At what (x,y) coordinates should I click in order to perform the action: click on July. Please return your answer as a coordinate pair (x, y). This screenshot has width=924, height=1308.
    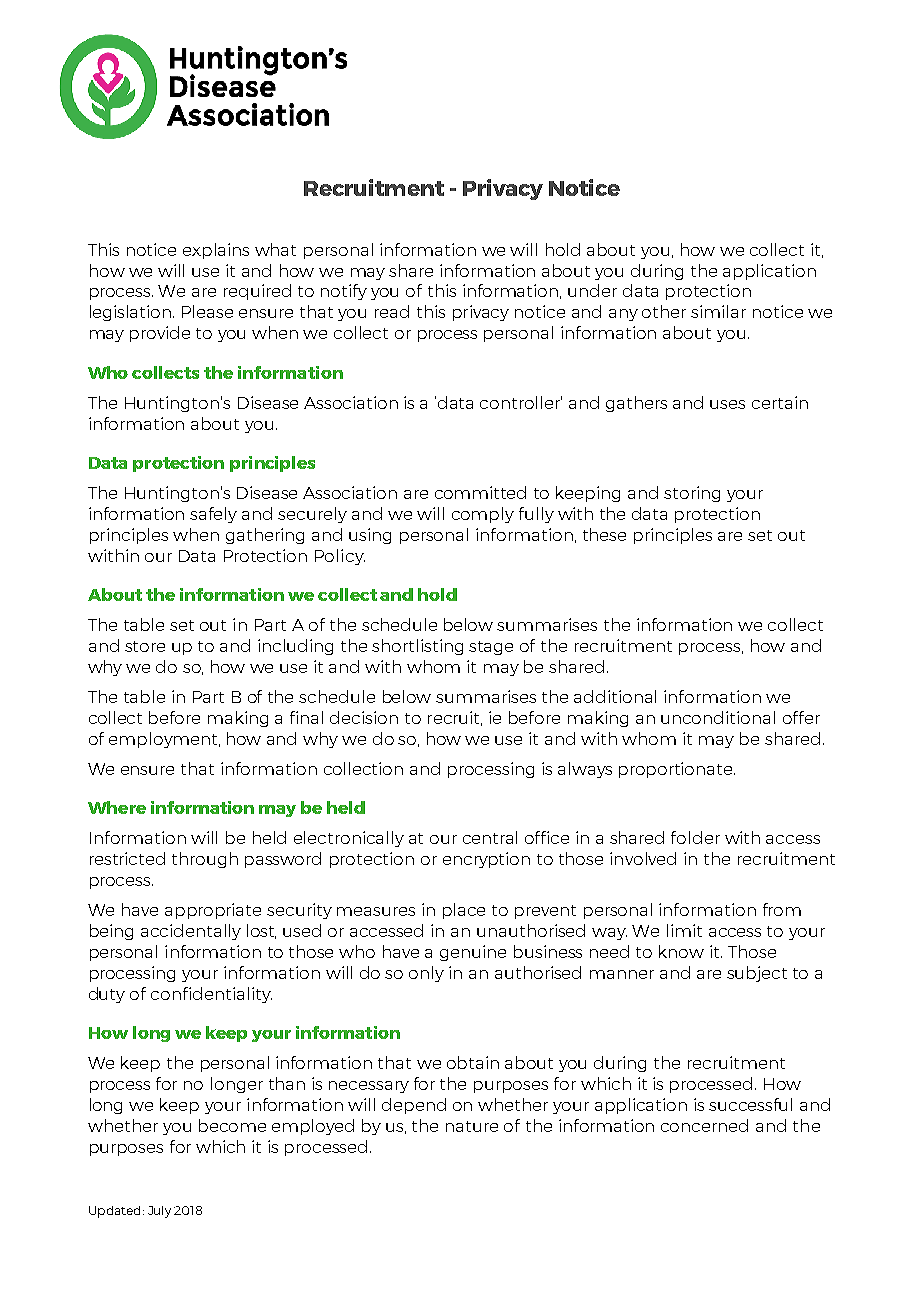
    Looking at the image, I should click on (159, 1212).
